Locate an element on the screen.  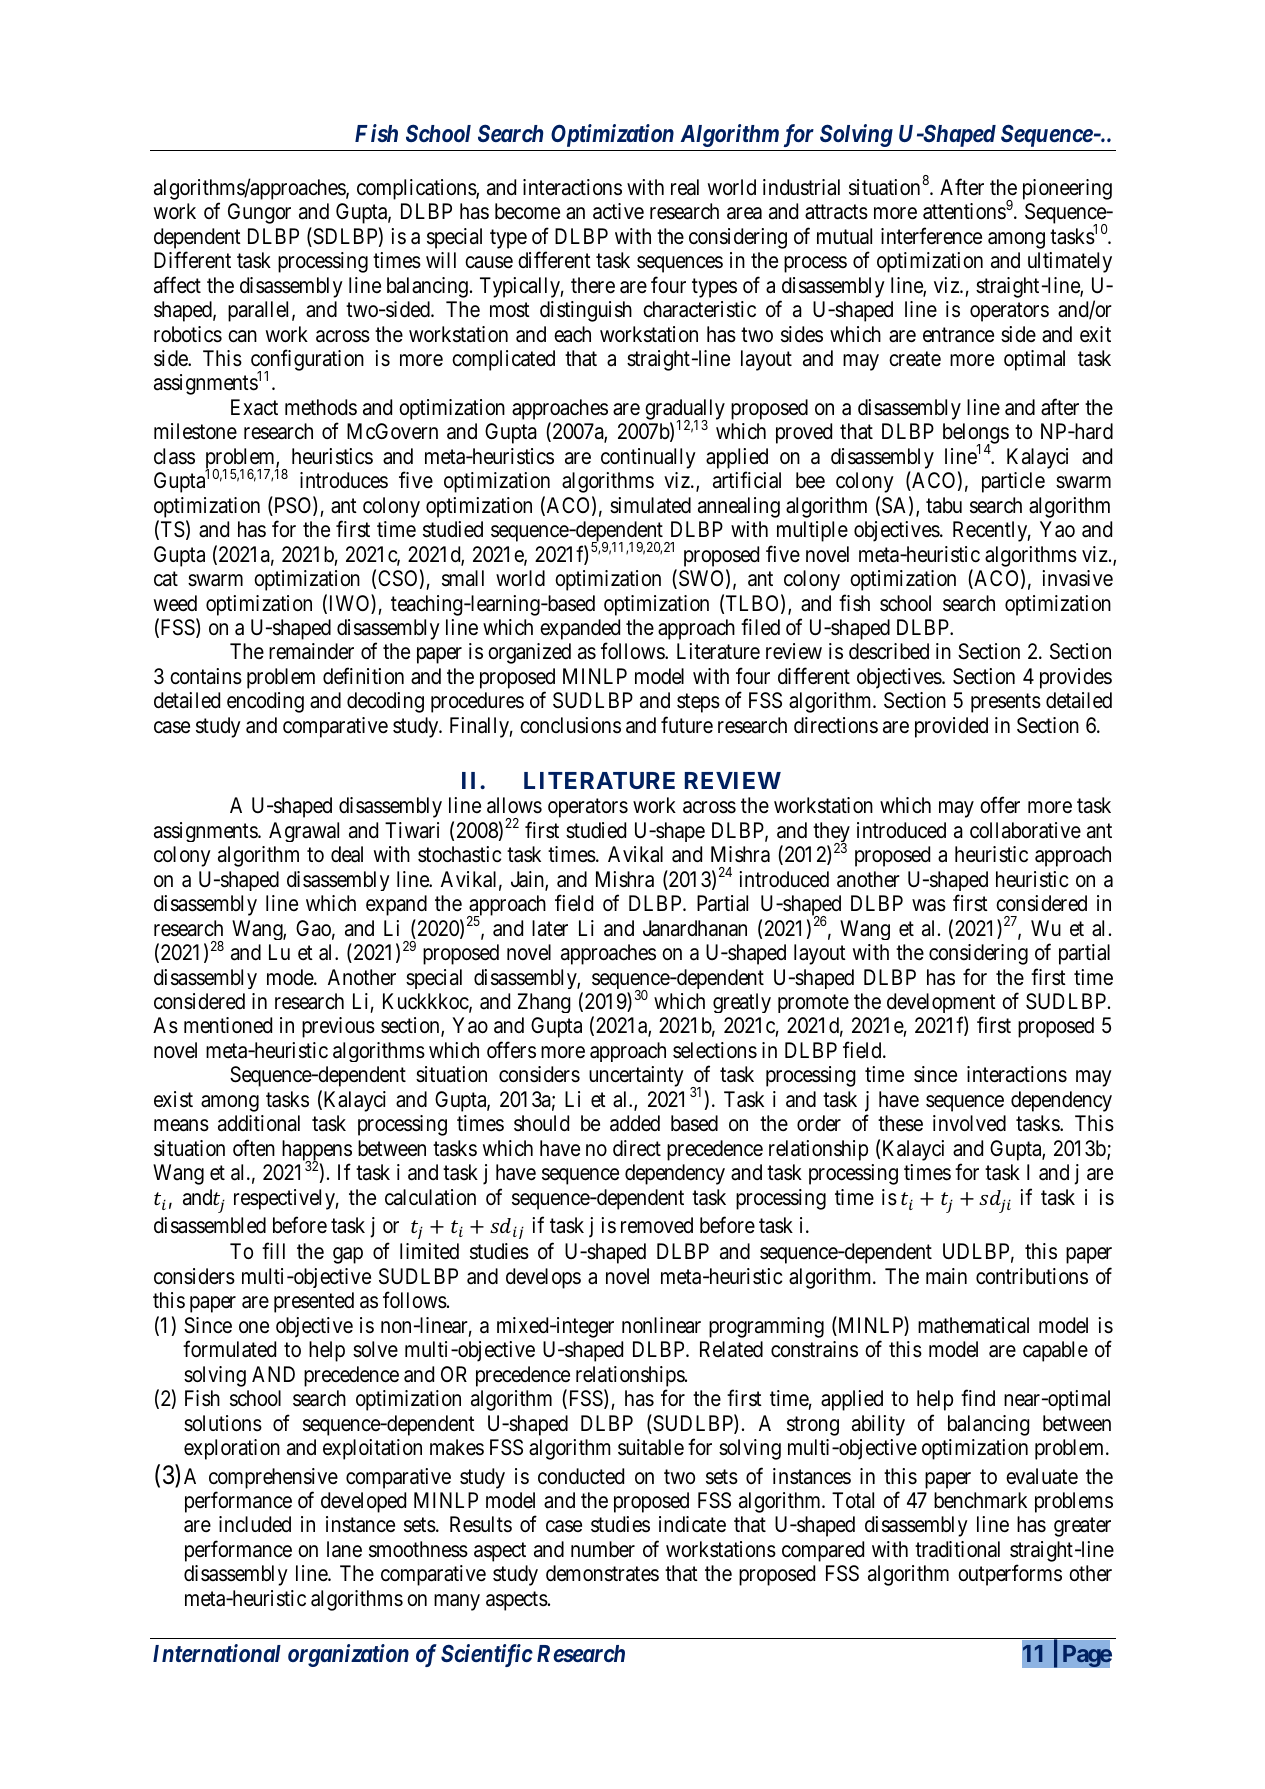
presents is located at coordinates (1006, 703).
